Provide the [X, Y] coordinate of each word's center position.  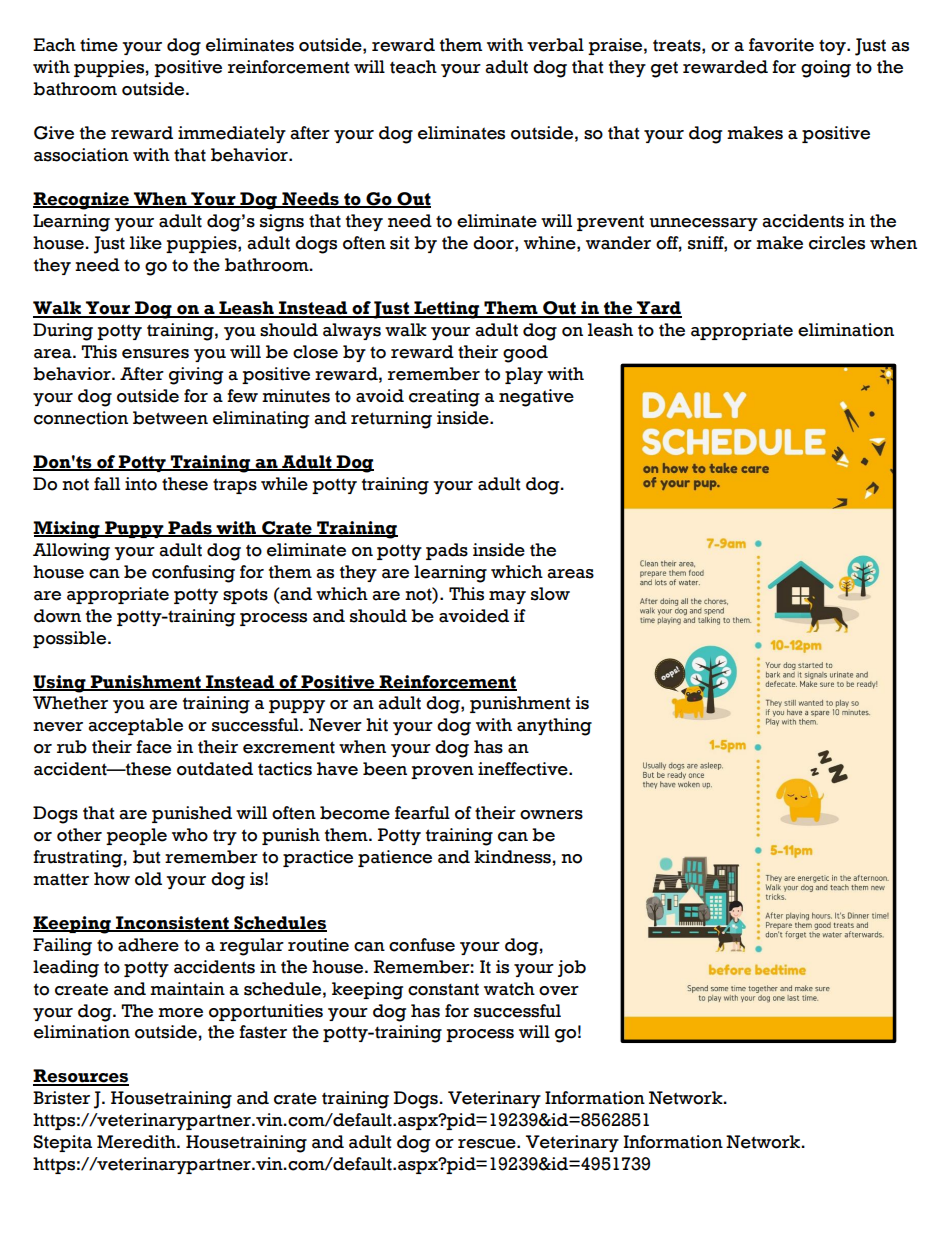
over [559, 991]
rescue [488, 1144]
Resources [81, 1077]
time [99, 45]
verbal [555, 45]
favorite [781, 45]
